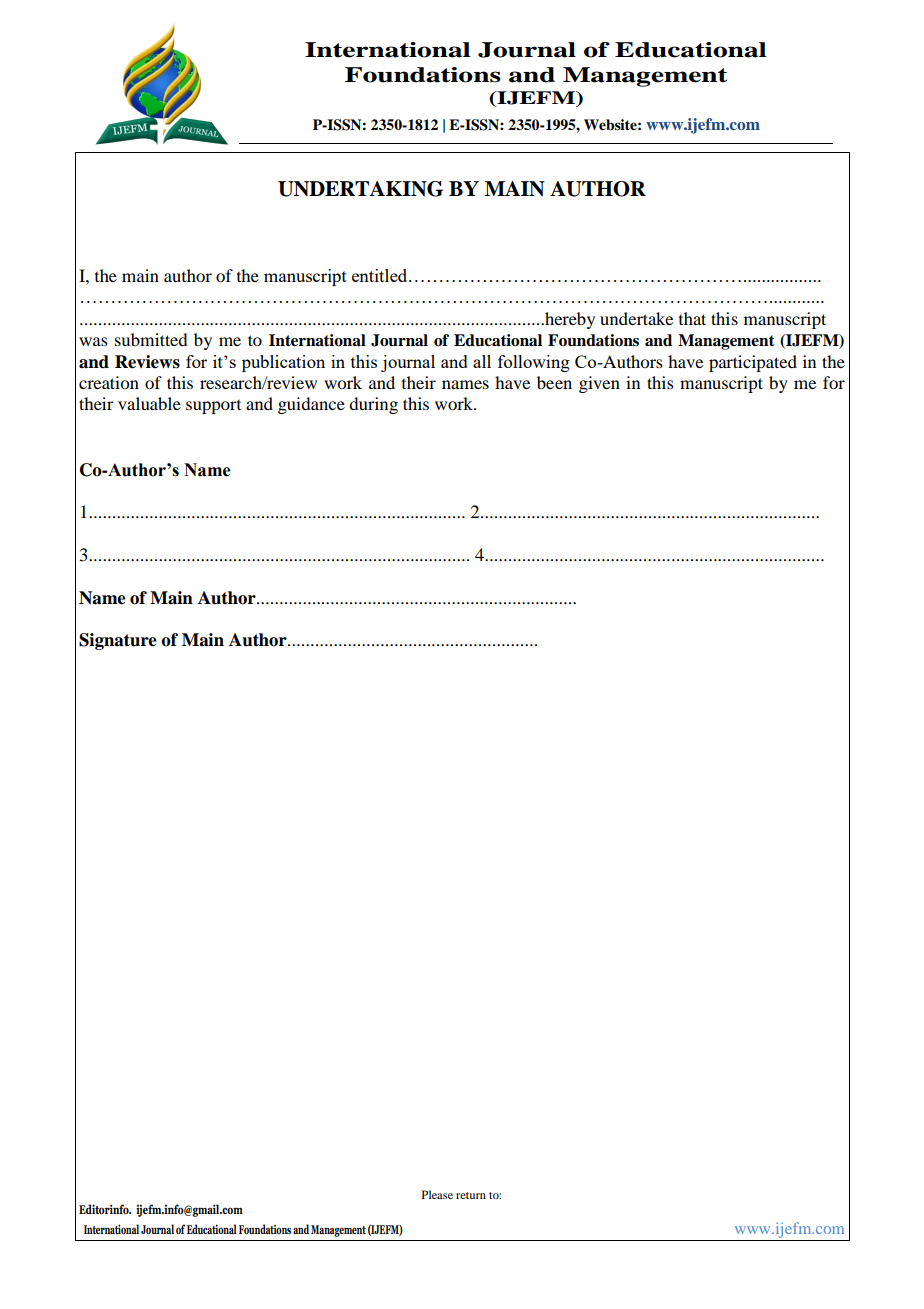 The width and height of the document is (924, 1309). What do you see at coordinates (118, 641) in the document?
I see `Signature` at bounding box center [118, 641].
